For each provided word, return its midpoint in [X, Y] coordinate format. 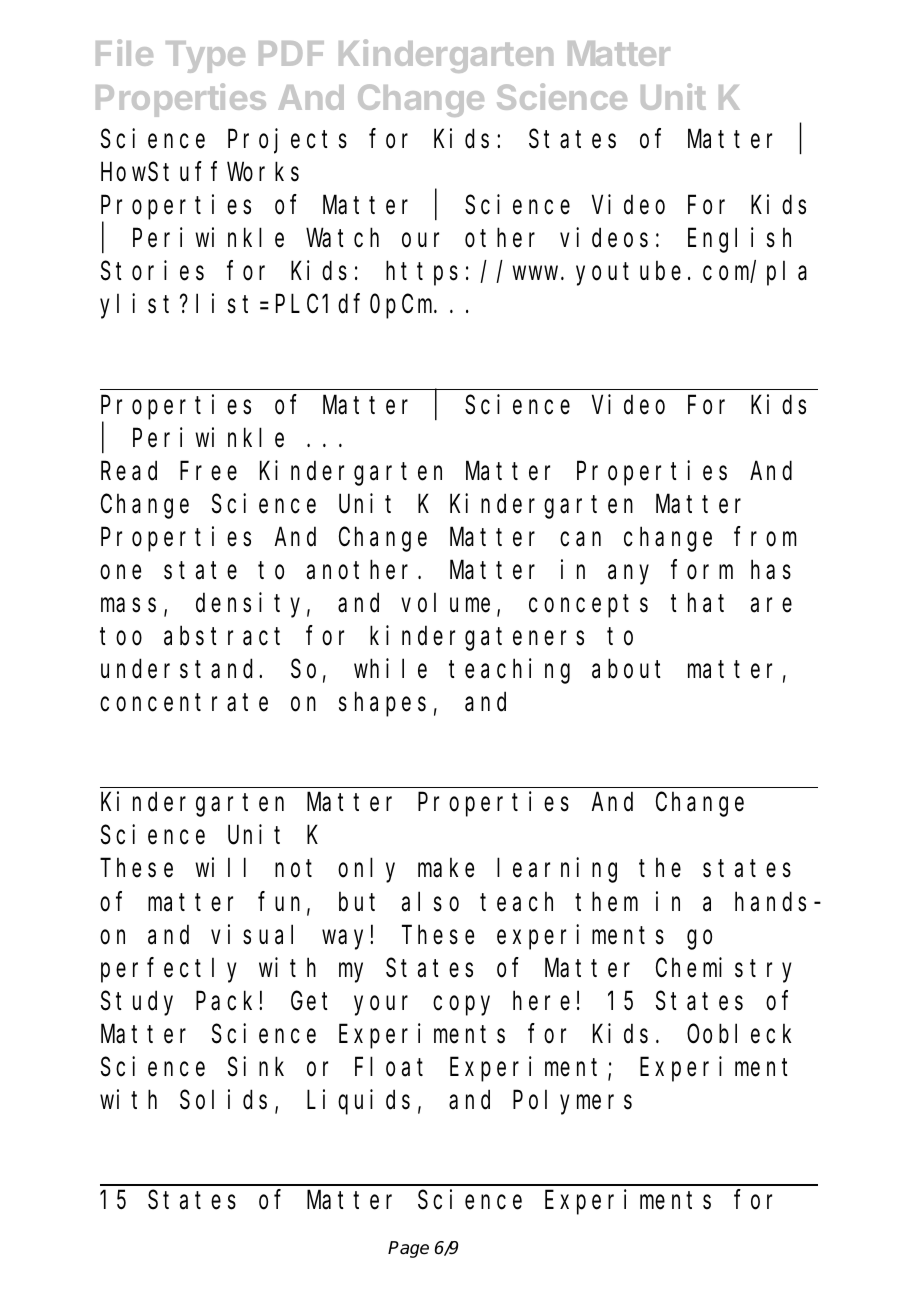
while [390, 669]
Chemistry [724, 970]
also [430, 902]
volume [445, 603]
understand [180, 669]
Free [208, 472]
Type [205, 57]
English [739, 240]
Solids [223, 1099]
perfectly [169, 970]
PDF [291, 53]
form [702, 570]
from [765, 537]
